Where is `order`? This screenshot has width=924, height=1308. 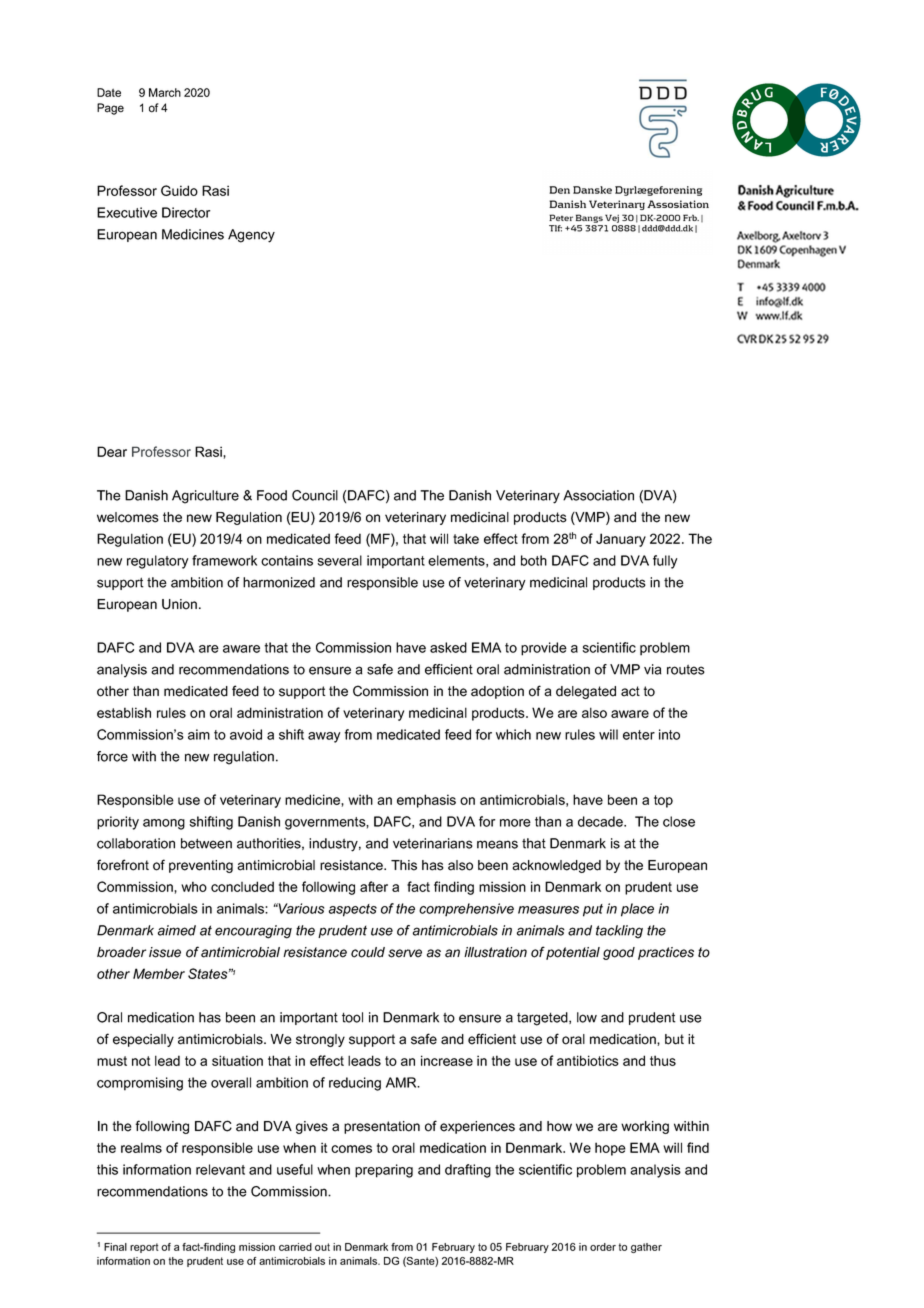
order is located at coordinates (603, 1247).
